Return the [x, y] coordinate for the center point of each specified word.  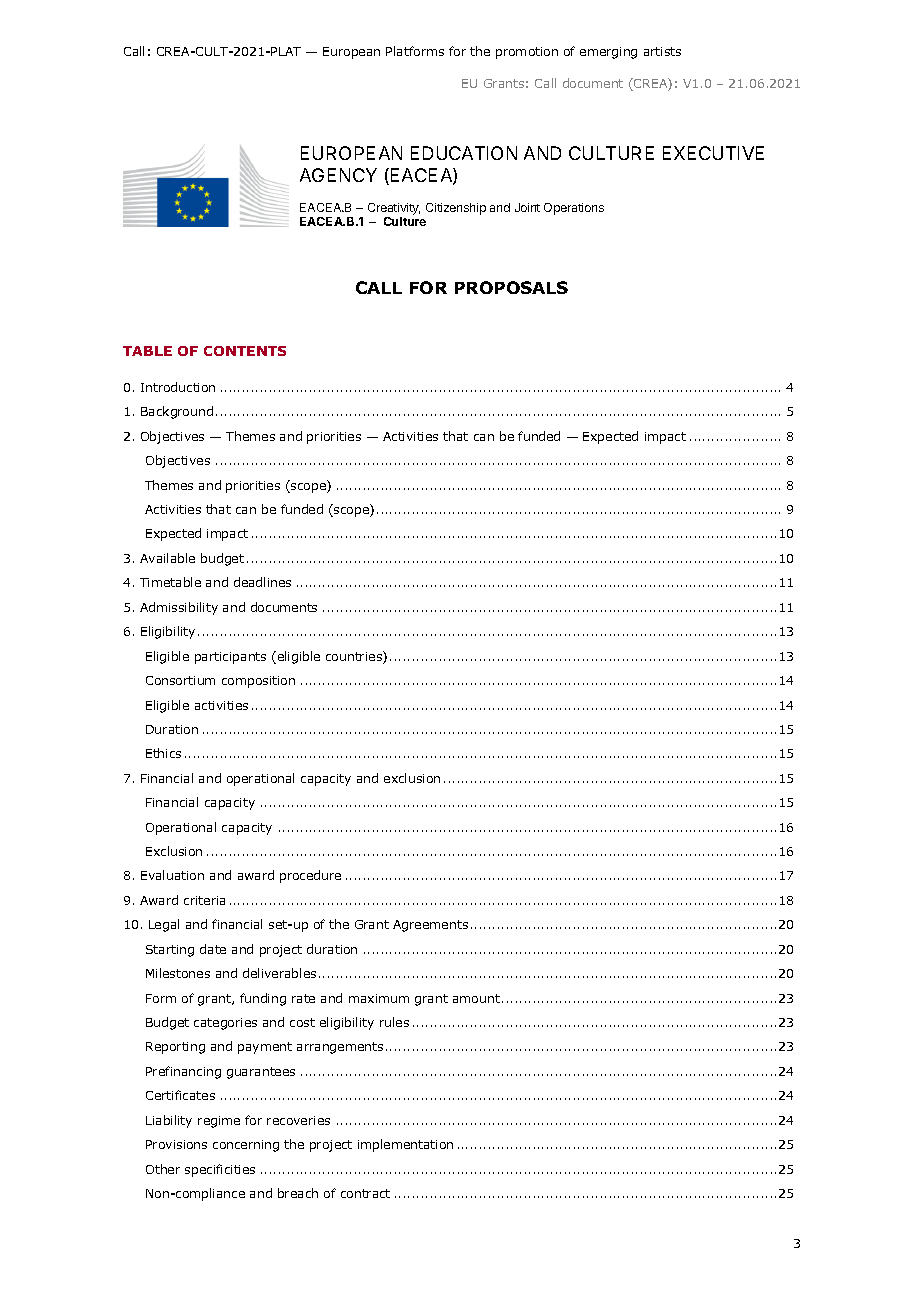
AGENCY [338, 175]
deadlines [262, 582]
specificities [220, 1170]
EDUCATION [464, 153]
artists [662, 51]
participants [230, 658]
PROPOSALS [511, 287]
